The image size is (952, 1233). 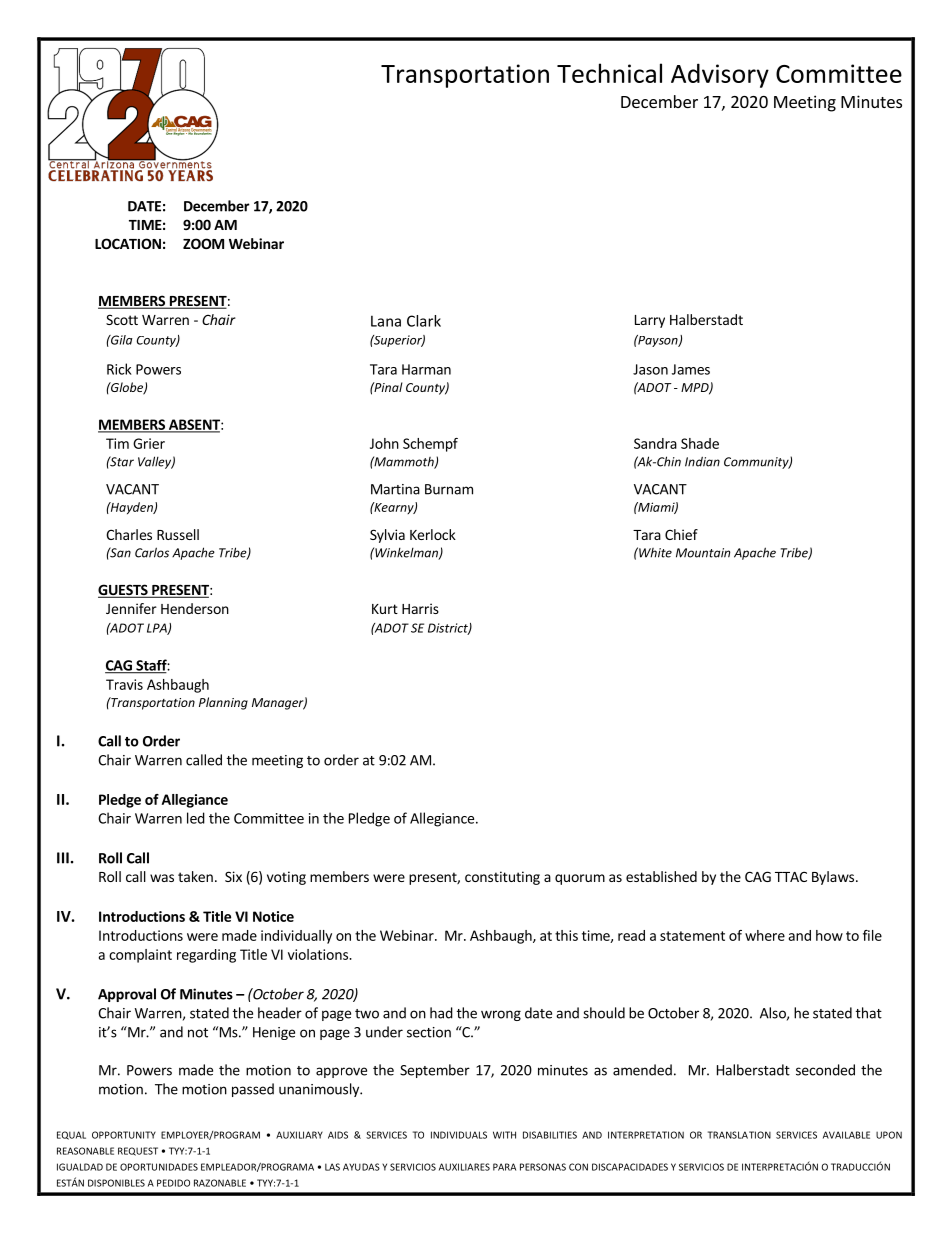 I want to click on Technical, so click(x=609, y=73).
